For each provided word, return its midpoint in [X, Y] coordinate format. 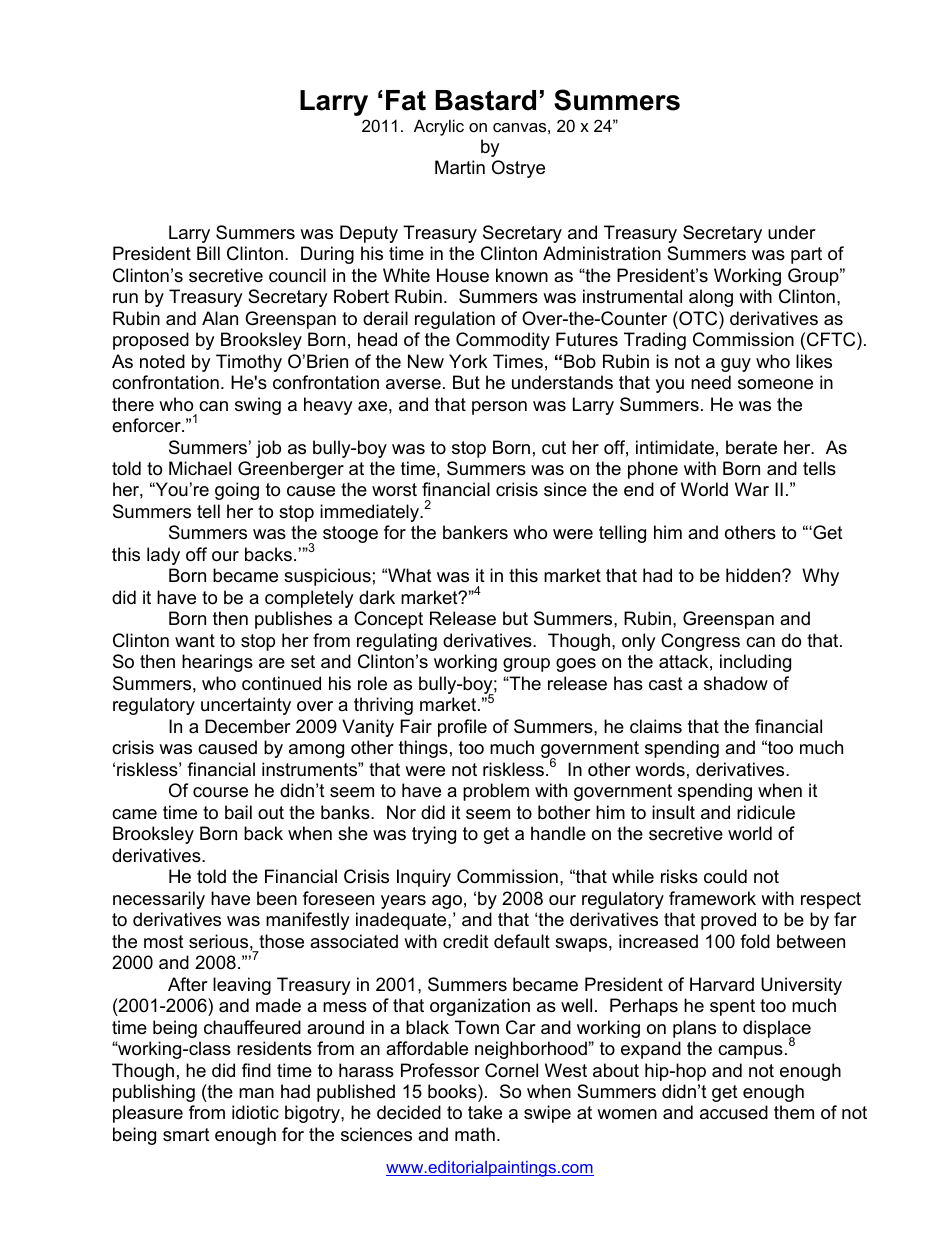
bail [238, 812]
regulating [397, 642]
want [195, 640]
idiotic [255, 1112]
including [755, 663]
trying [434, 835]
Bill [208, 253]
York [468, 361]
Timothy [249, 363]
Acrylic [439, 127]
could [725, 876]
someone [775, 384]
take [485, 1112]
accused [734, 1112]
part [806, 255]
